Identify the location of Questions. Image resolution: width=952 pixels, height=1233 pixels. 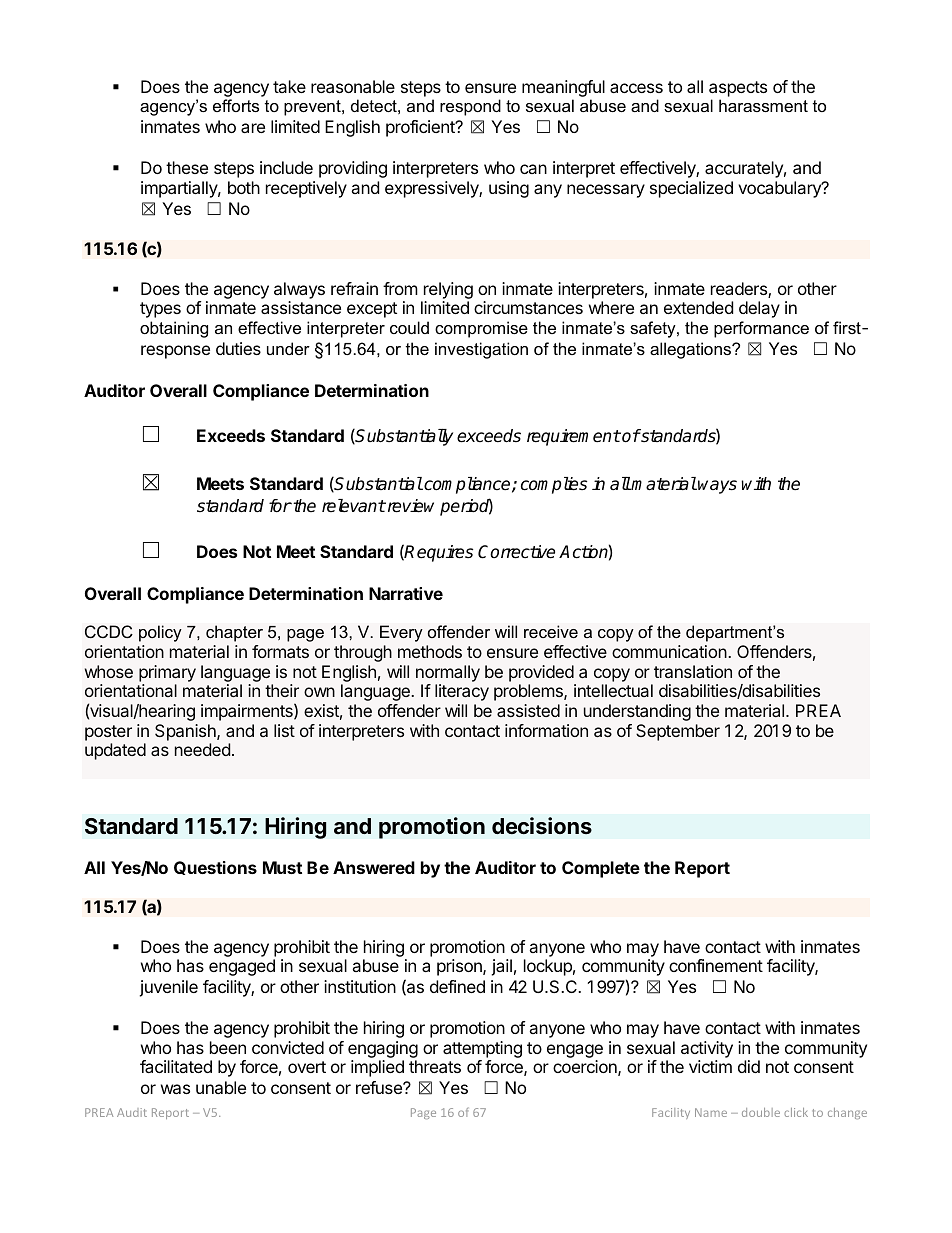
(215, 868).
